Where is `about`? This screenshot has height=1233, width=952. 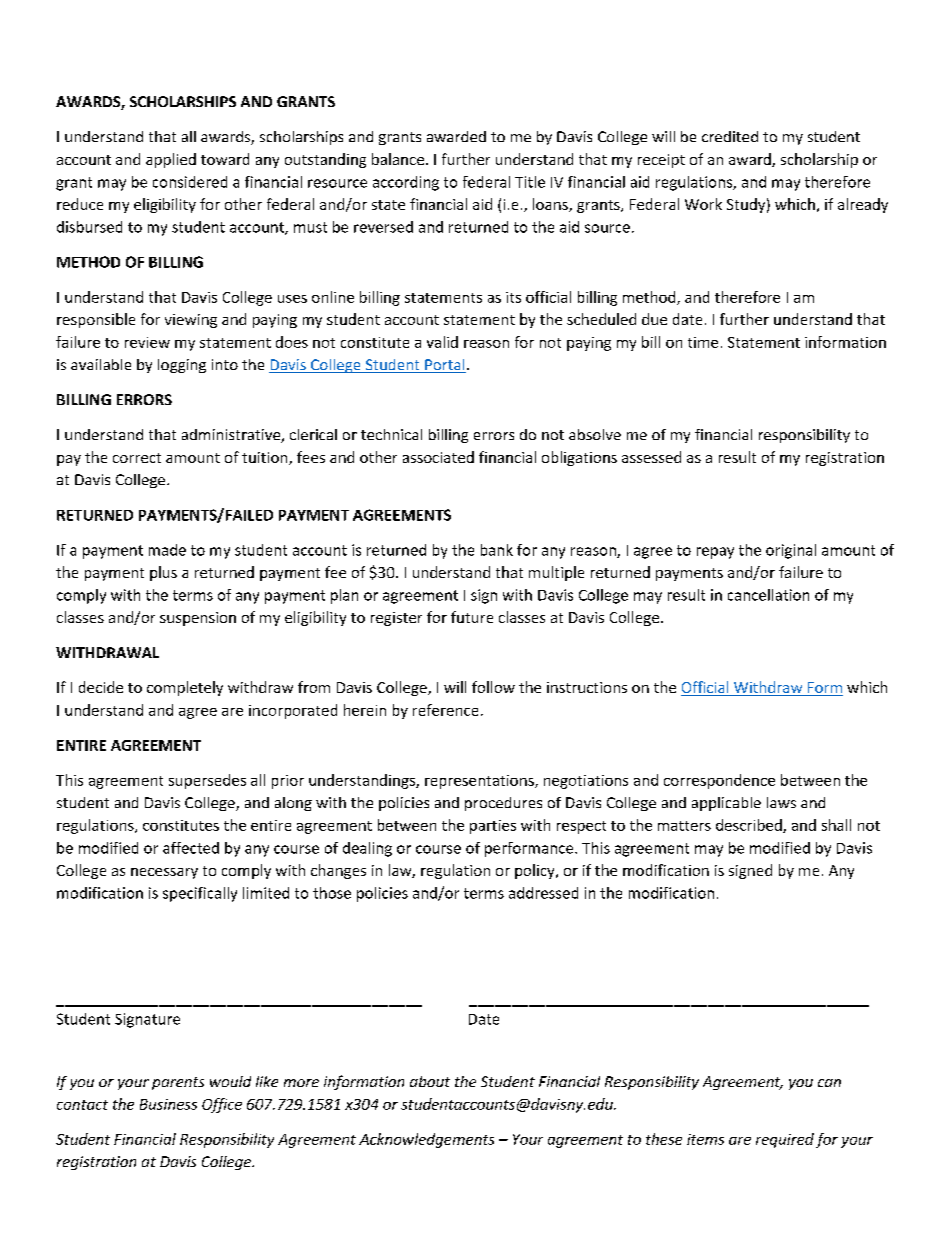 about is located at coordinates (430, 1081).
